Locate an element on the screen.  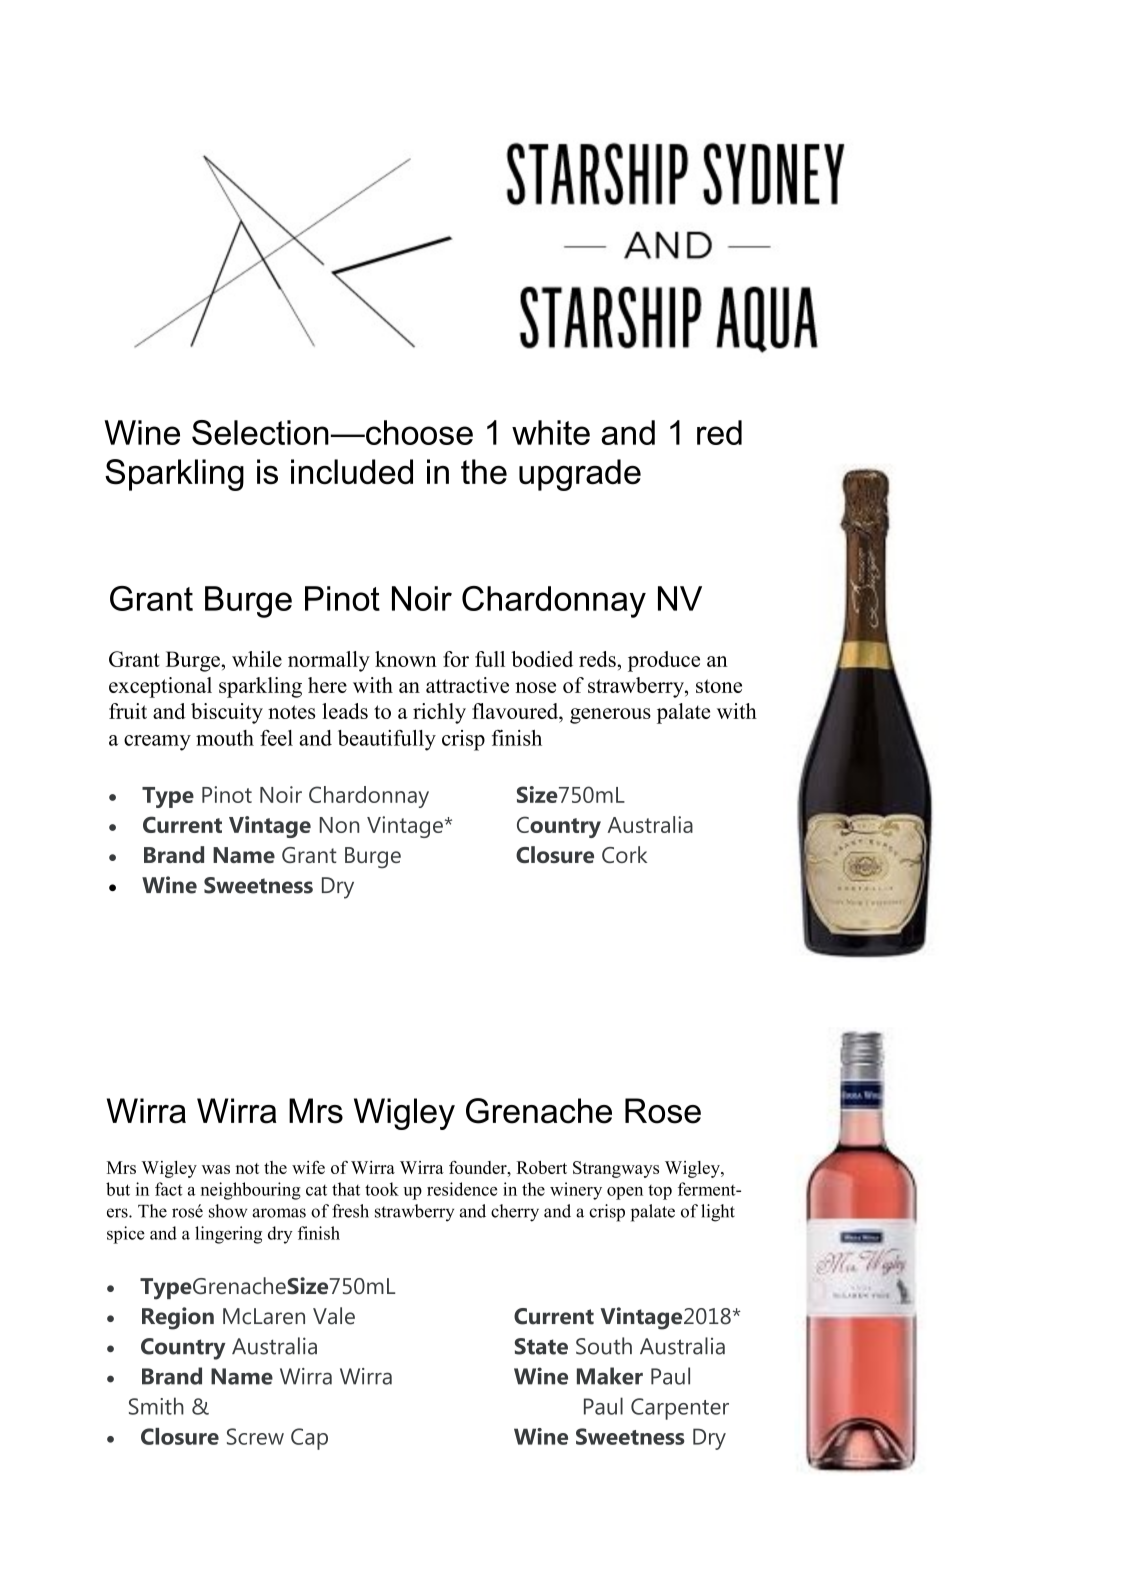
Cap is located at coordinates (309, 1439).
